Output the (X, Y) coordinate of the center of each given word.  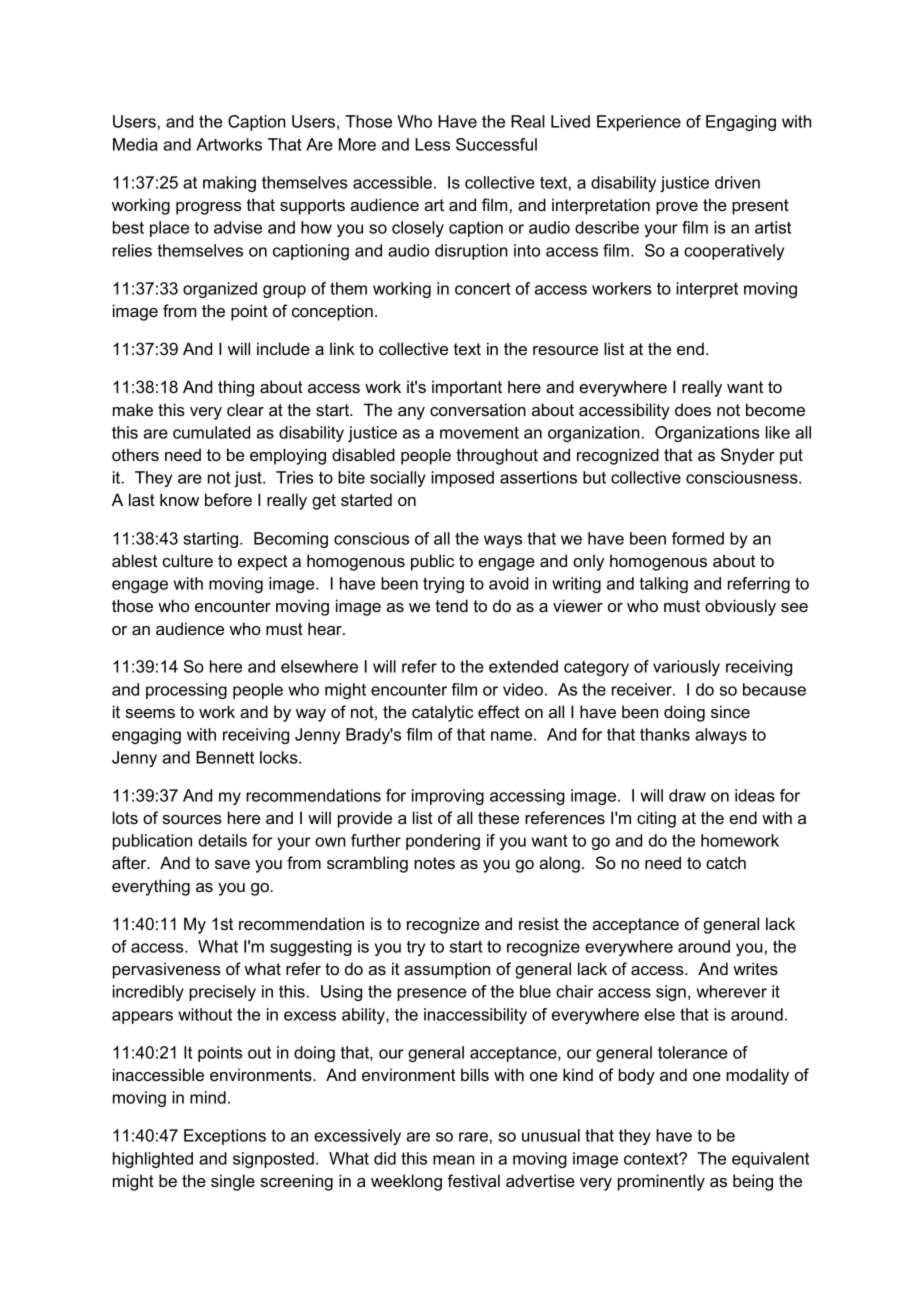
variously (686, 668)
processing (186, 691)
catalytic (442, 713)
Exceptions (225, 1137)
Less (432, 144)
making (229, 184)
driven (737, 182)
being (753, 1182)
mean (454, 1160)
